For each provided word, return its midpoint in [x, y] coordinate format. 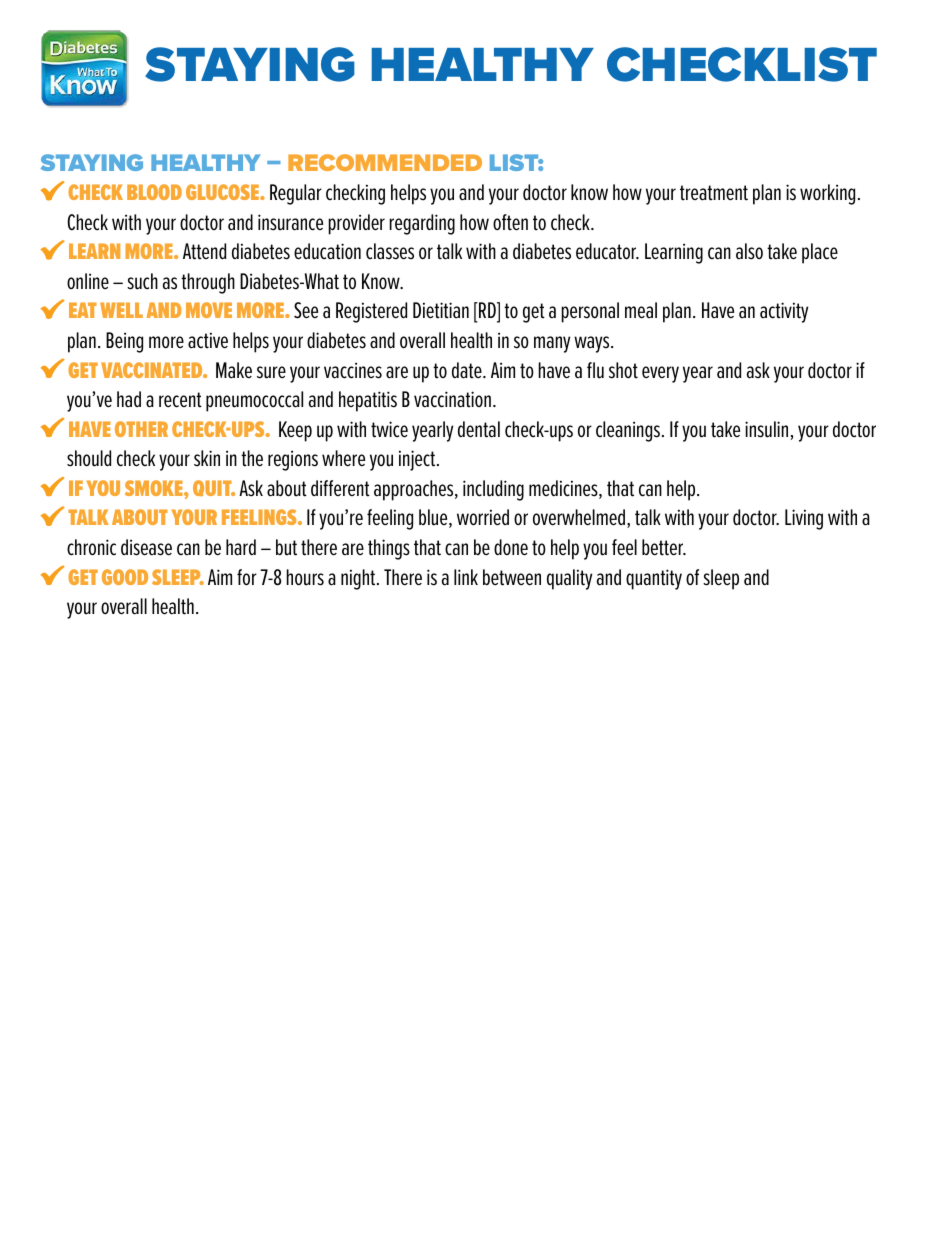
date [468, 370]
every [660, 374]
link [466, 577]
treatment [714, 193]
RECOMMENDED [385, 162]
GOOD [125, 577]
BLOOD [154, 192]
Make [234, 370]
